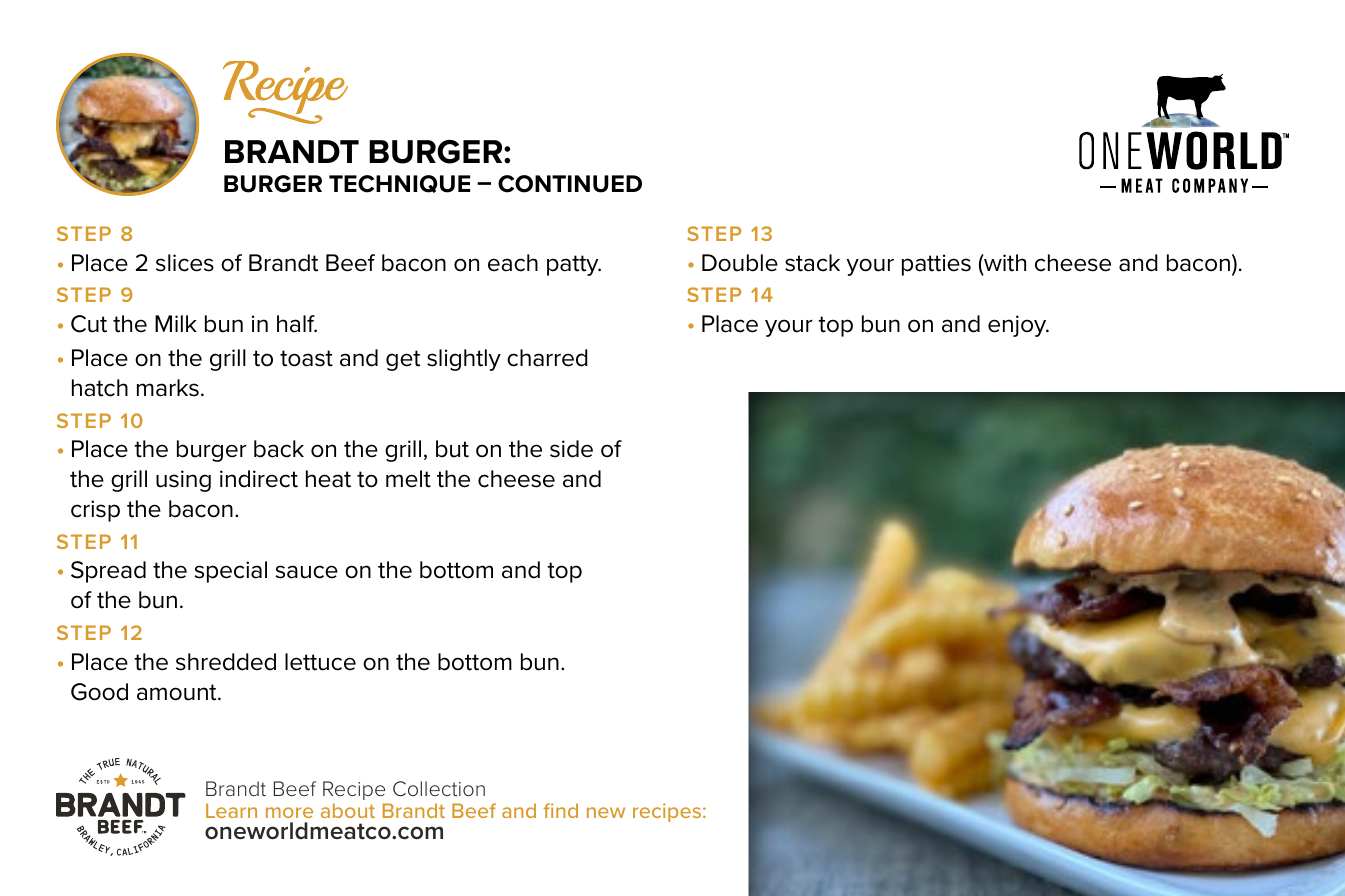  I want to click on Collection, so click(439, 789).
